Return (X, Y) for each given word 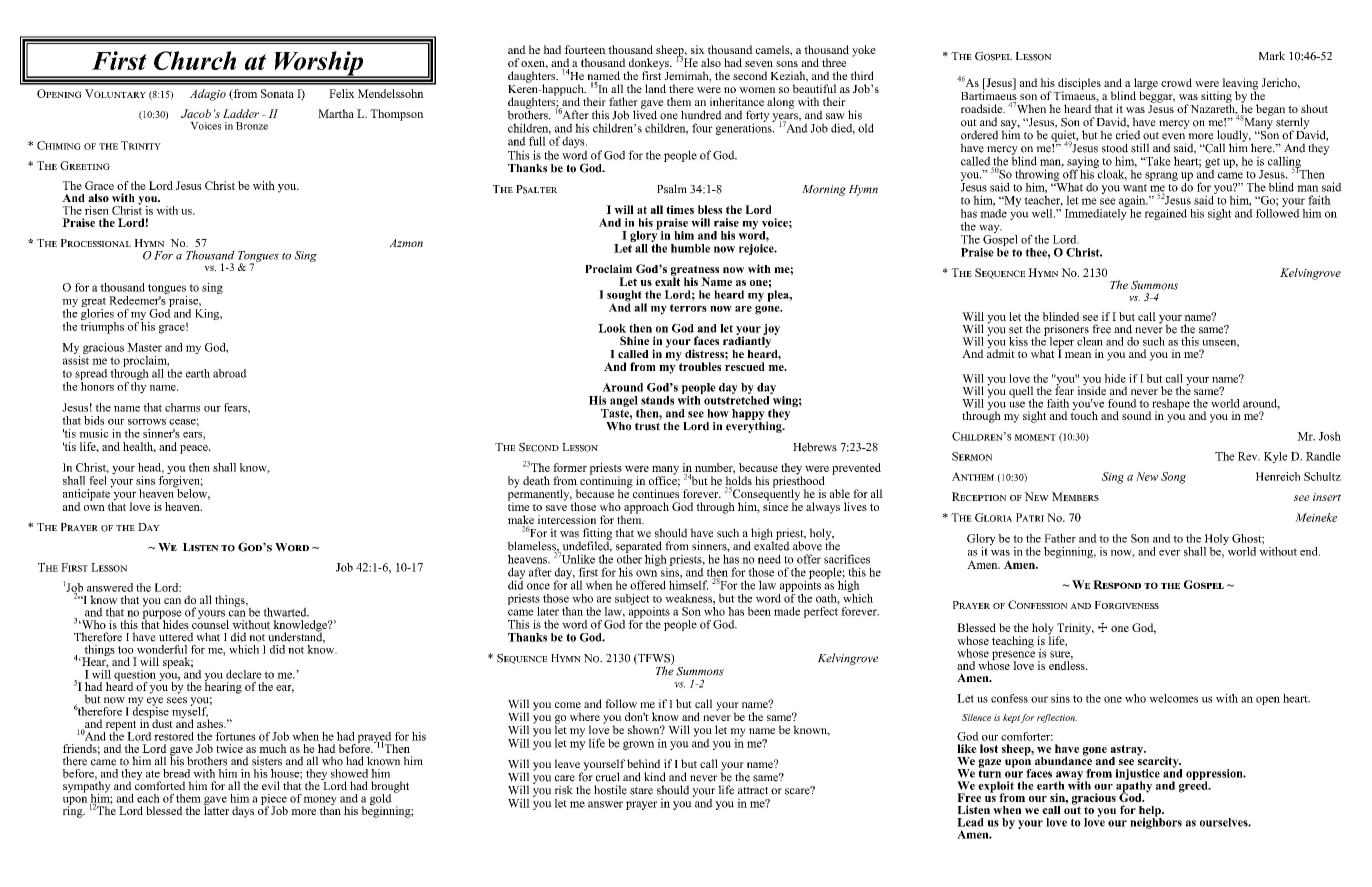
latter (216, 809)
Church (195, 60)
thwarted (286, 612)
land (655, 88)
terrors (688, 308)
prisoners (1066, 331)
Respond (1117, 584)
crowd (1176, 82)
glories (98, 314)
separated (639, 548)
